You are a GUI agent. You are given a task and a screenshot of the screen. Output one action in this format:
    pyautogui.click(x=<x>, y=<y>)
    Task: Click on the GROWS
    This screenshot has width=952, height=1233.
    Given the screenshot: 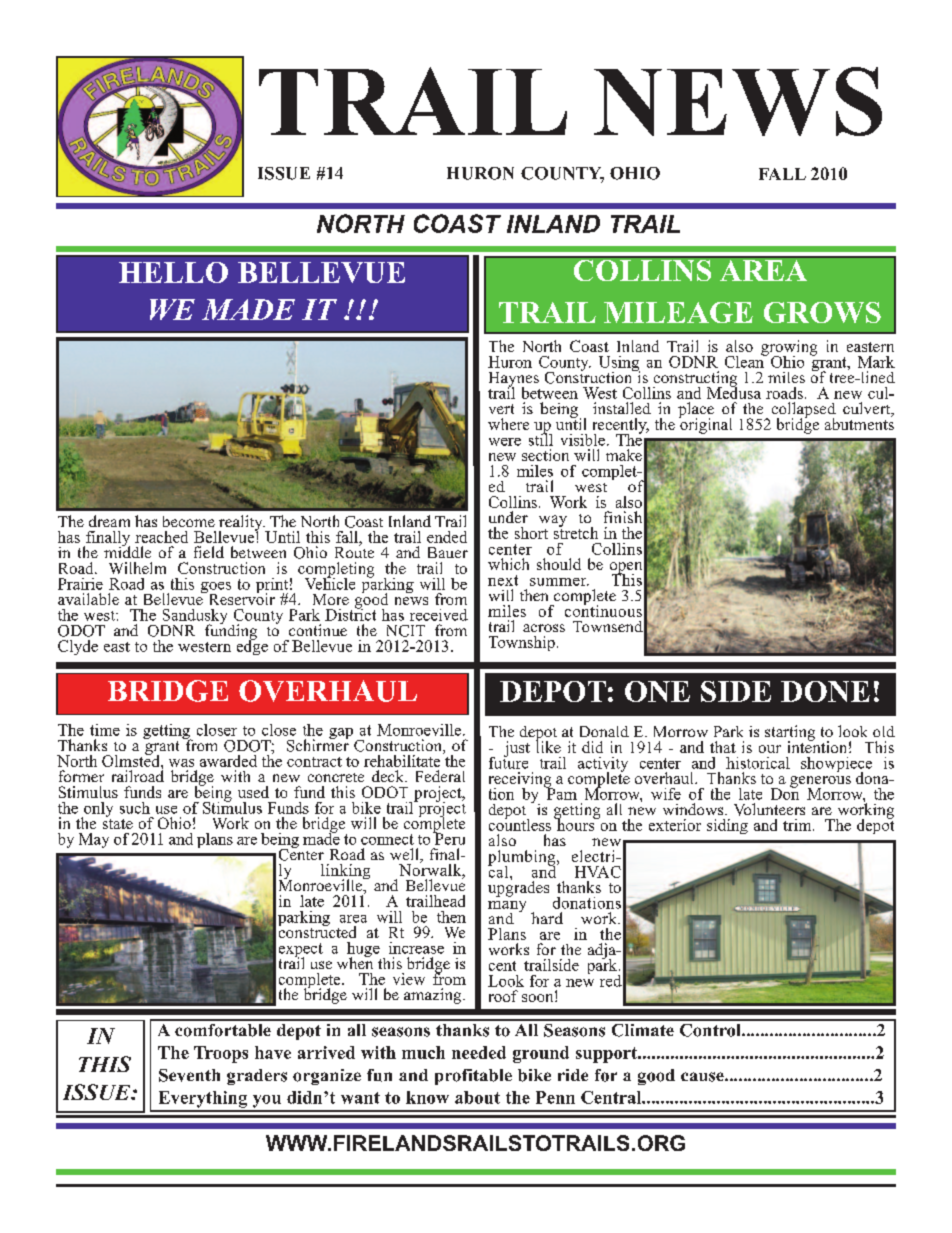 What is the action you would take?
    pyautogui.click(x=822, y=312)
